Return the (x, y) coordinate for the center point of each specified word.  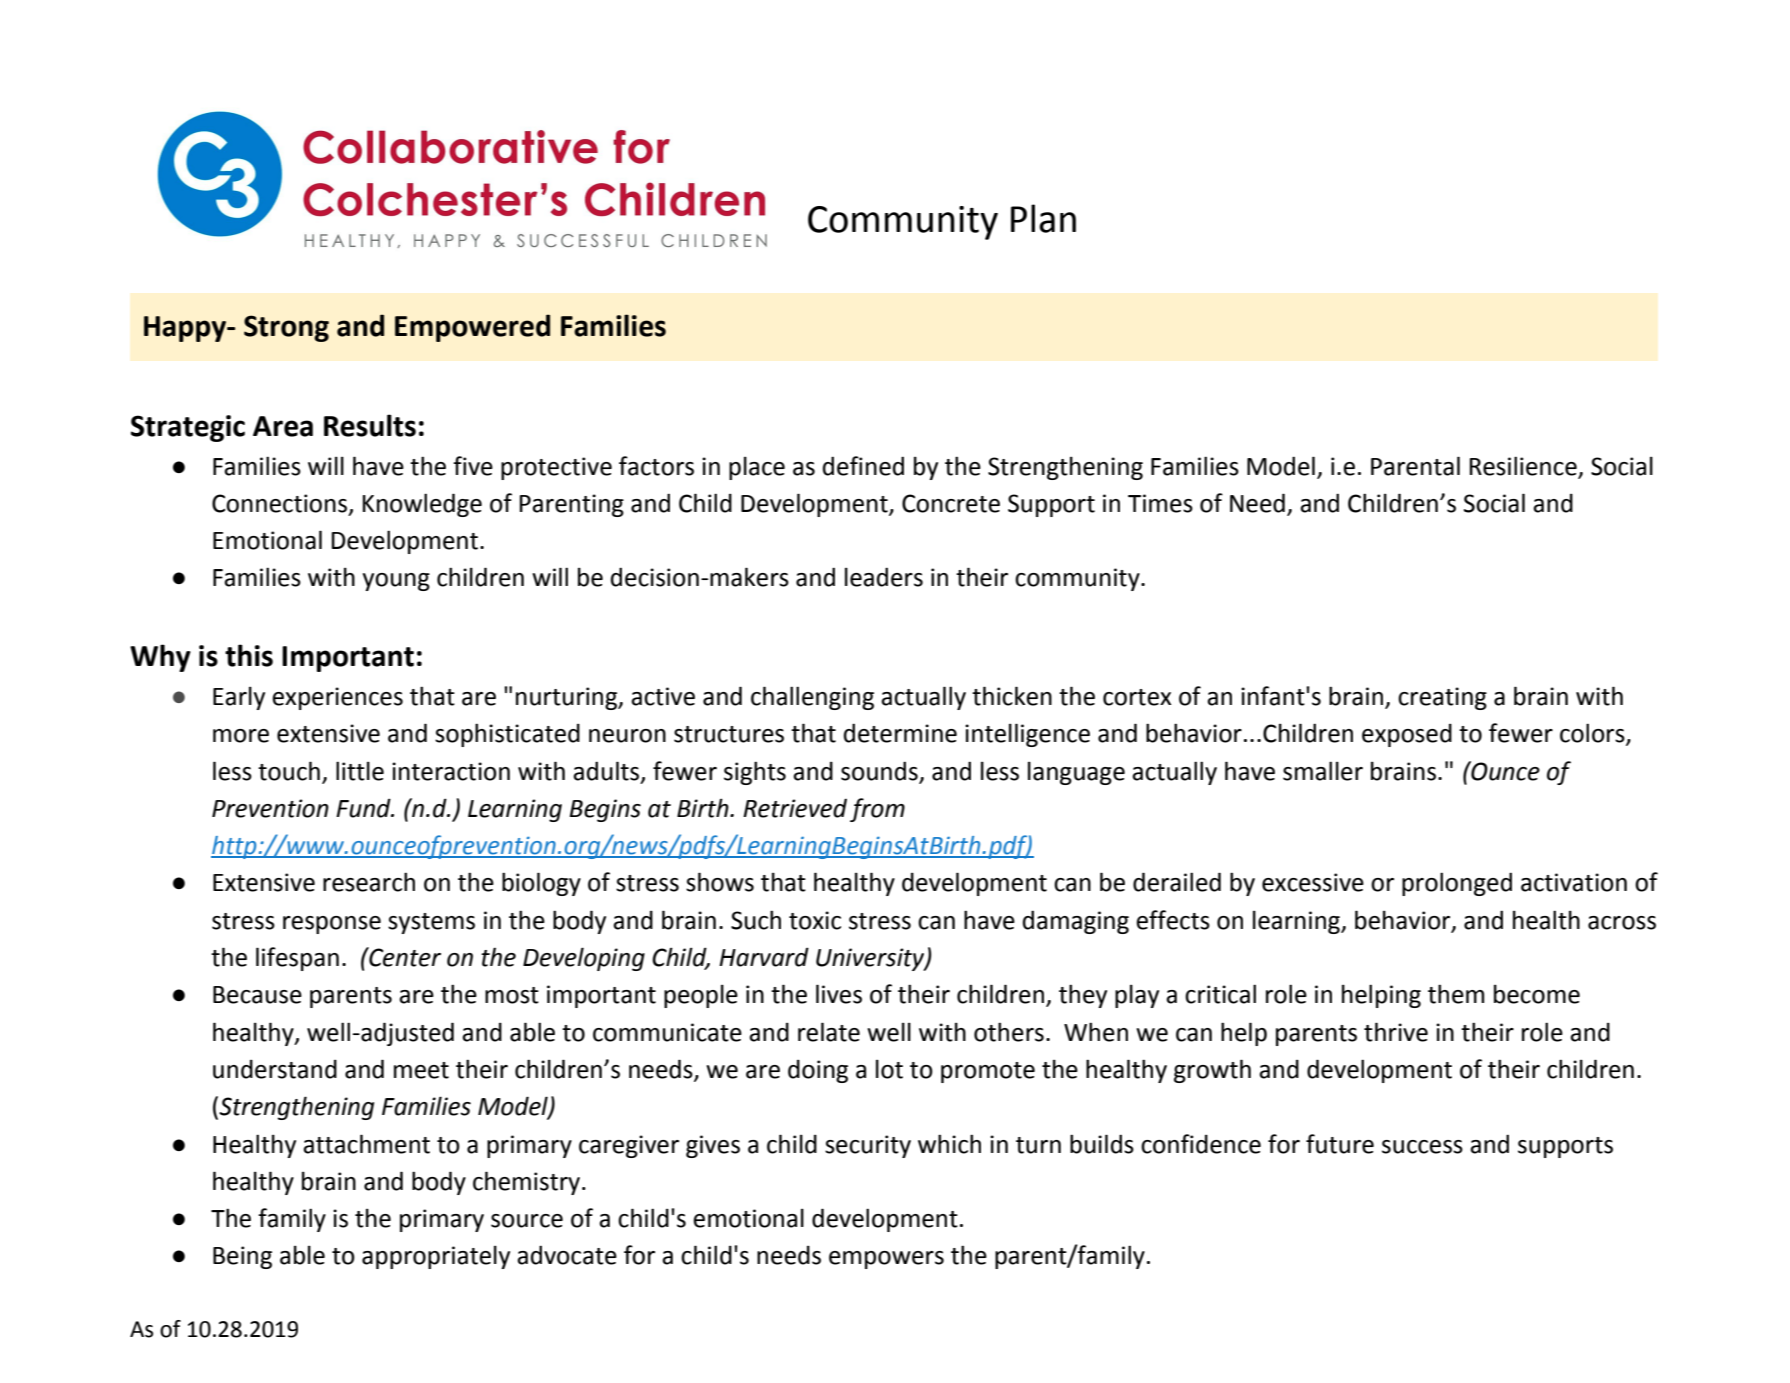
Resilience (1523, 466)
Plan (1043, 218)
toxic (815, 920)
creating (1442, 698)
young (396, 582)
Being (242, 1257)
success (1422, 1147)
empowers (886, 1260)
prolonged (1457, 884)
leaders (884, 577)
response (332, 925)
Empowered (472, 328)
